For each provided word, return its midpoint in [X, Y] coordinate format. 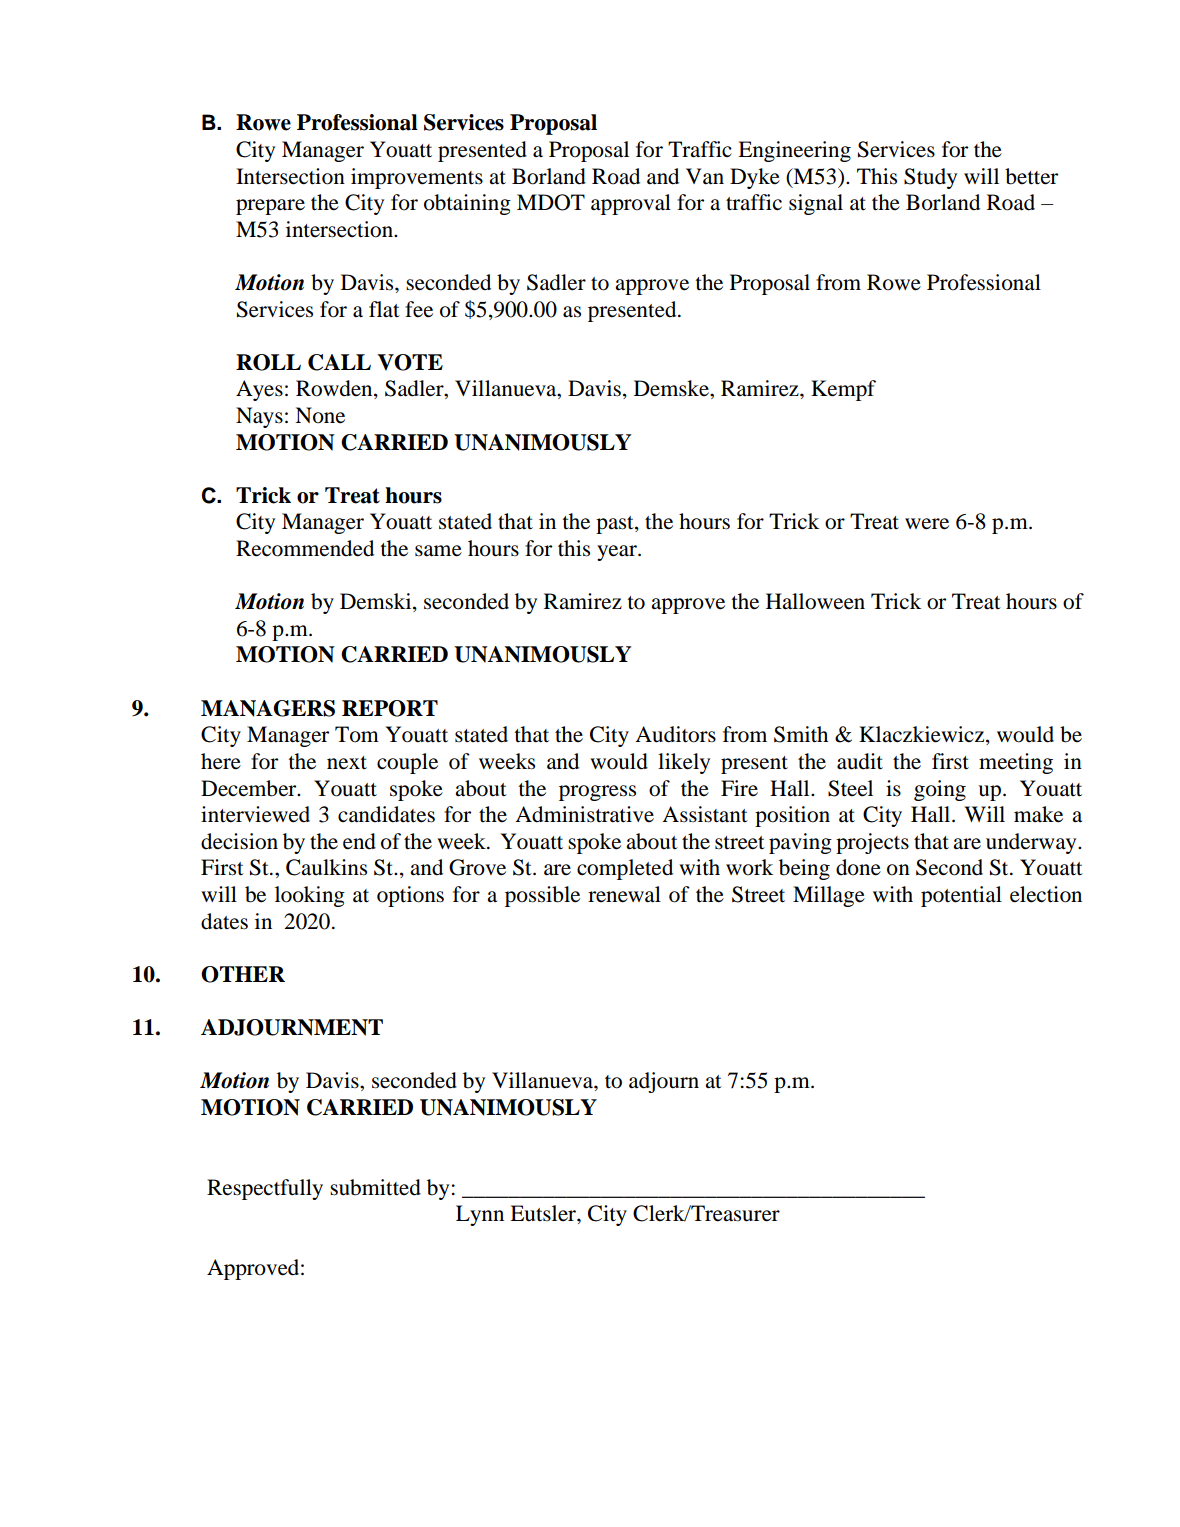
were [927, 524]
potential [961, 896]
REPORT [390, 708]
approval [631, 204]
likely [684, 763]
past [616, 525]
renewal [624, 894]
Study [930, 178]
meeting [1016, 763]
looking [310, 896]
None [320, 415]
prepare [270, 207]
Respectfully [265, 1189]
